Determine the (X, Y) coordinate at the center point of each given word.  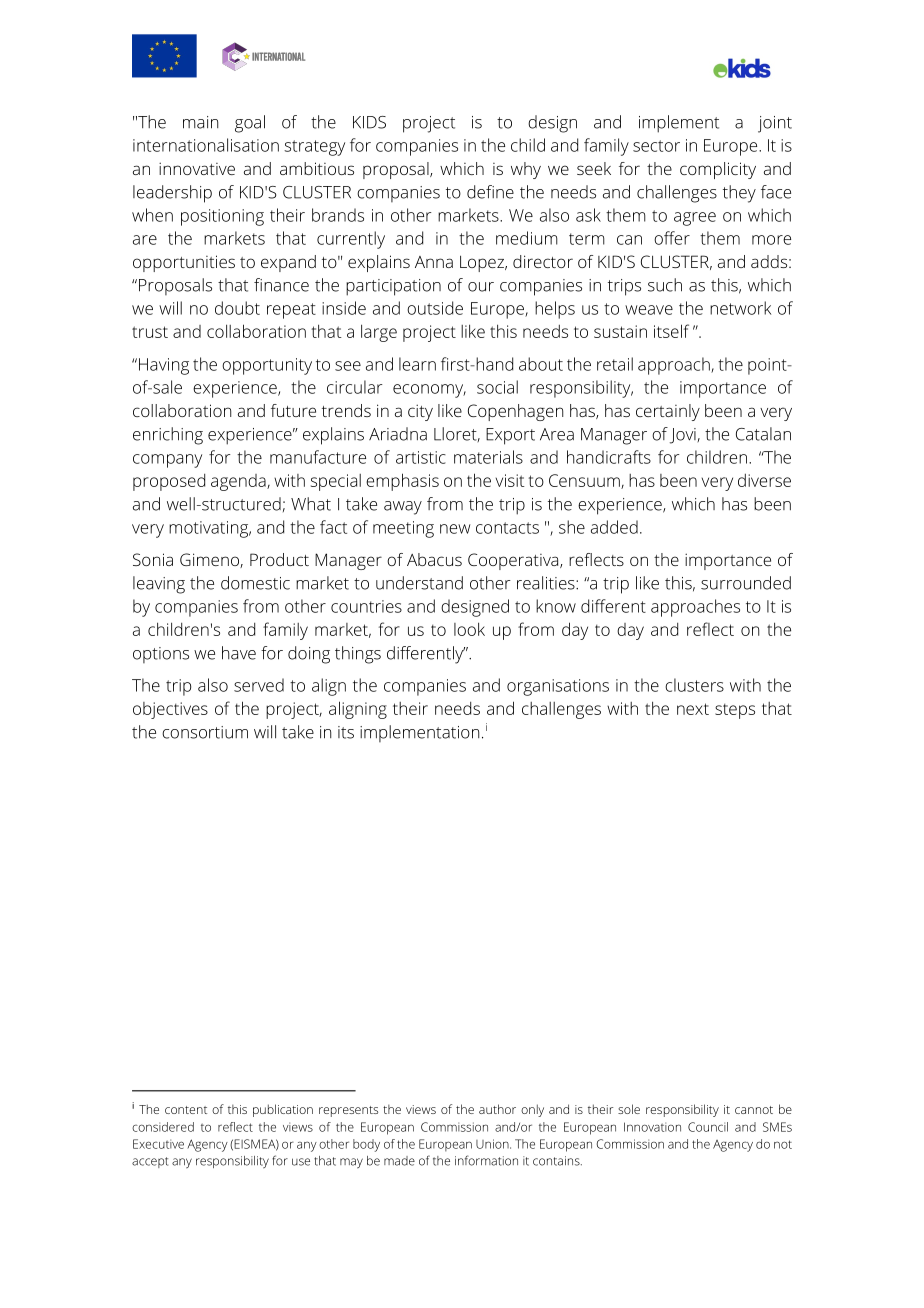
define (490, 192)
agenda (239, 482)
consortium (205, 732)
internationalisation (206, 145)
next (693, 709)
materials (488, 457)
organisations (558, 687)
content (186, 1110)
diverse (764, 480)
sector (656, 146)
